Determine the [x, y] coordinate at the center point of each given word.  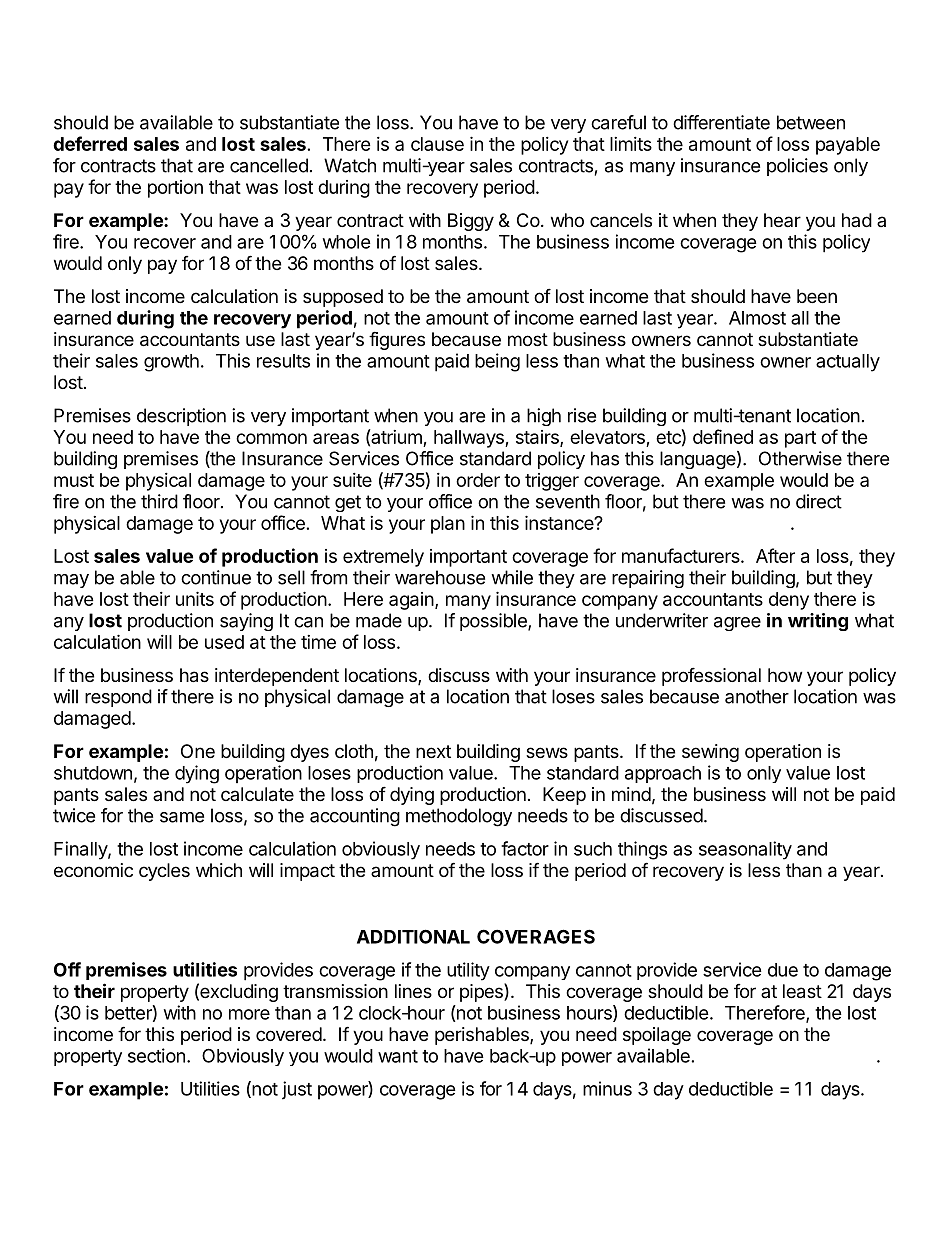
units [195, 598]
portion [175, 189]
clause [437, 144]
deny [789, 601]
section [156, 1055]
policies [797, 167]
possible [494, 622]
